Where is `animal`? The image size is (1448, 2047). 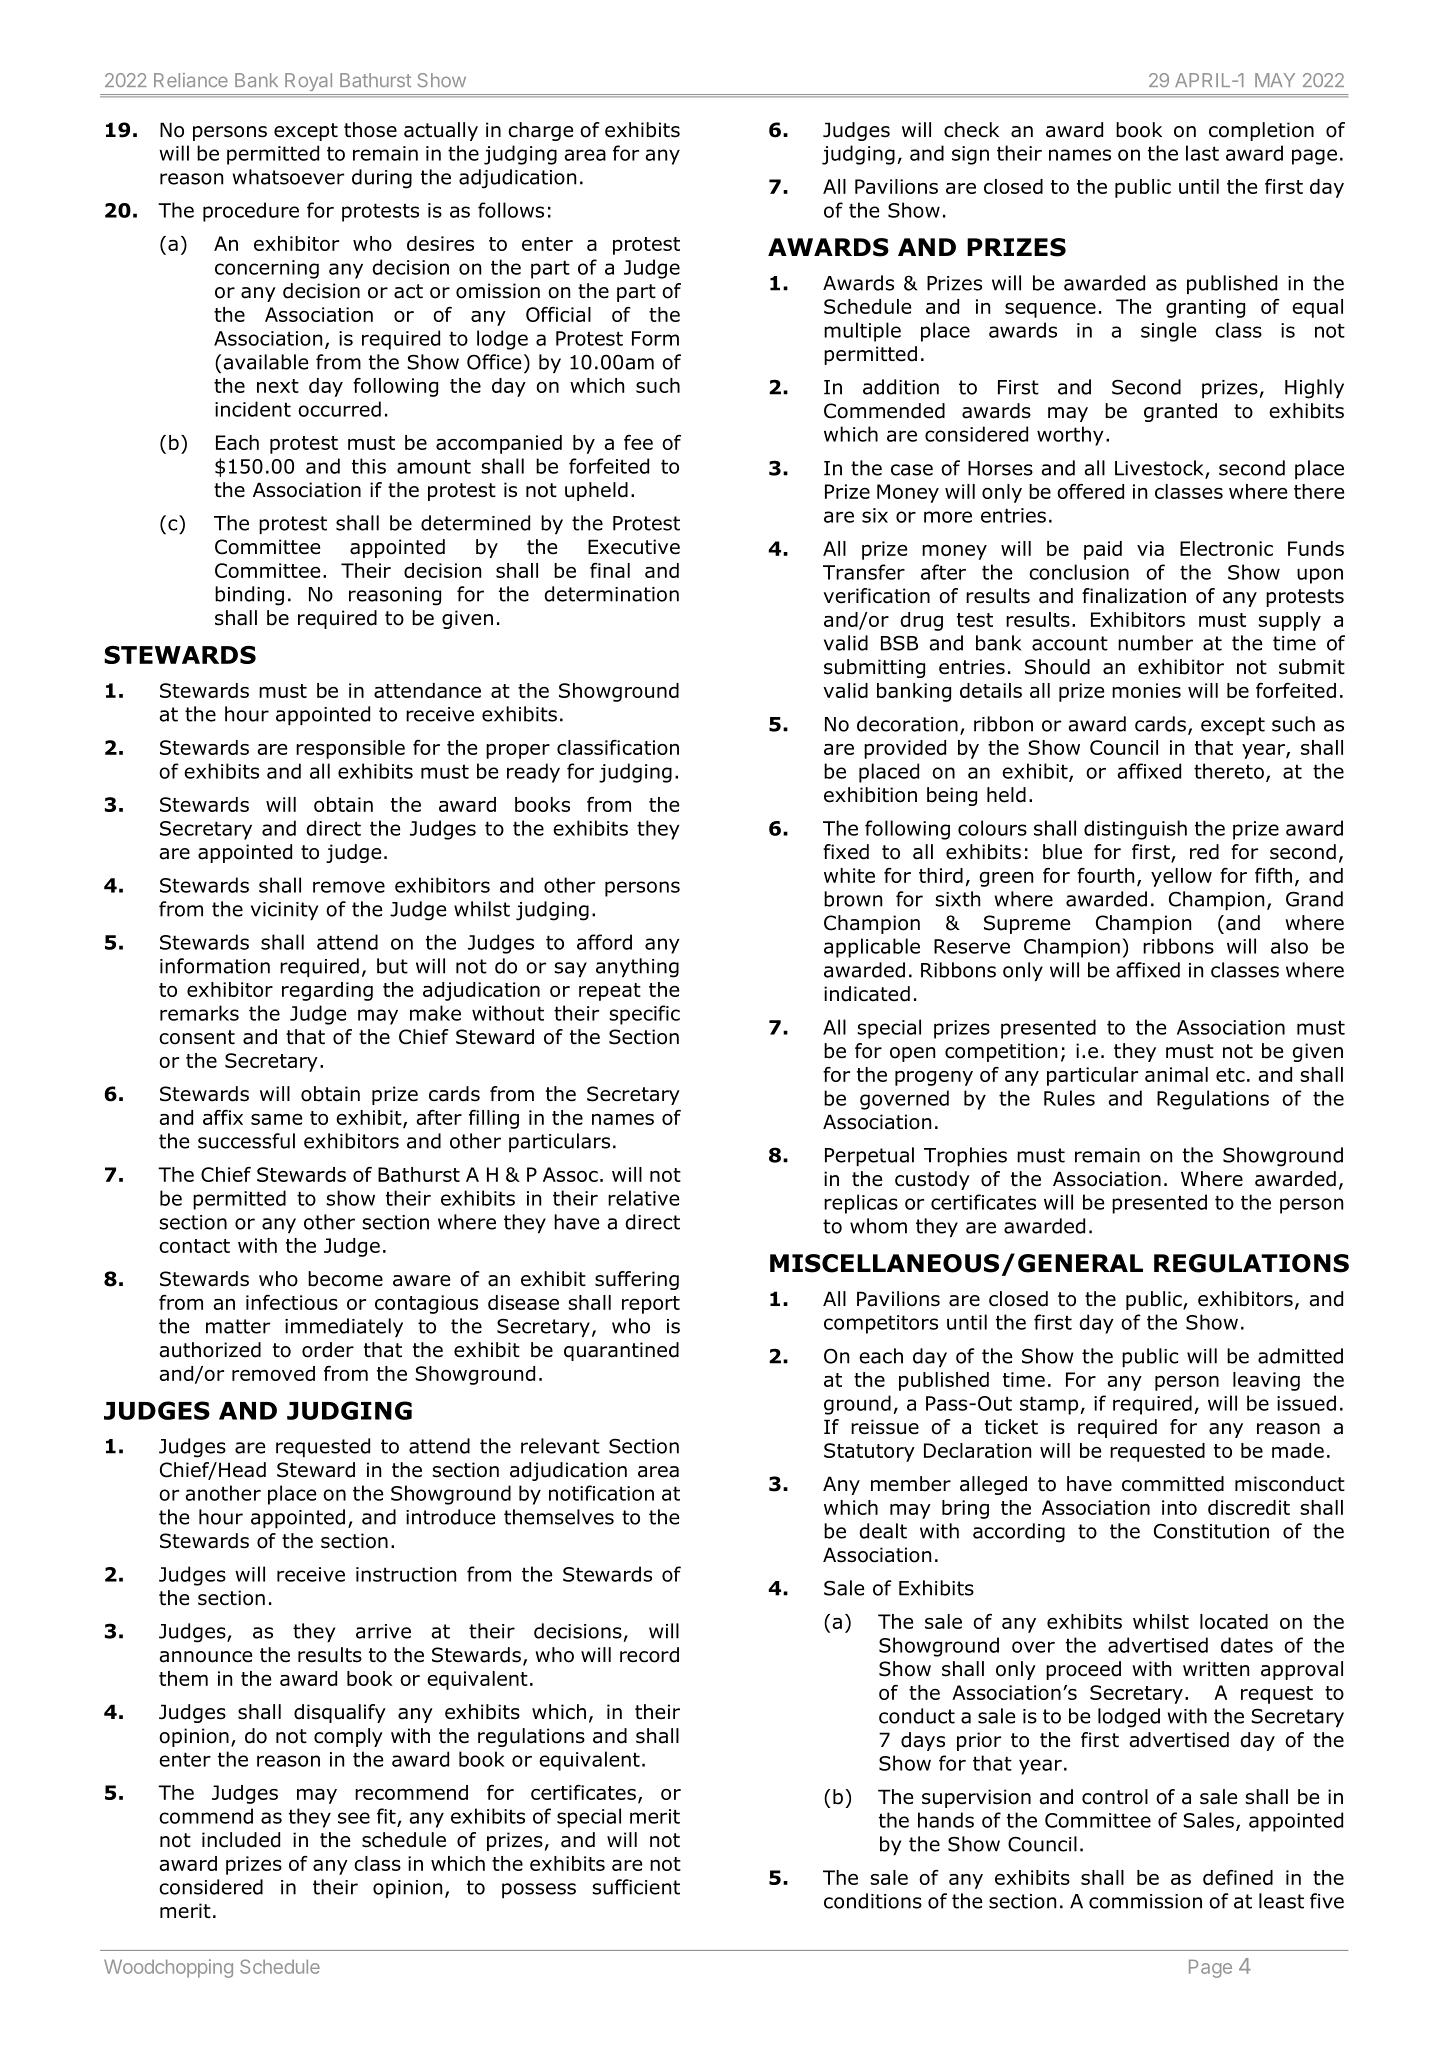
animal is located at coordinates (1176, 1074).
